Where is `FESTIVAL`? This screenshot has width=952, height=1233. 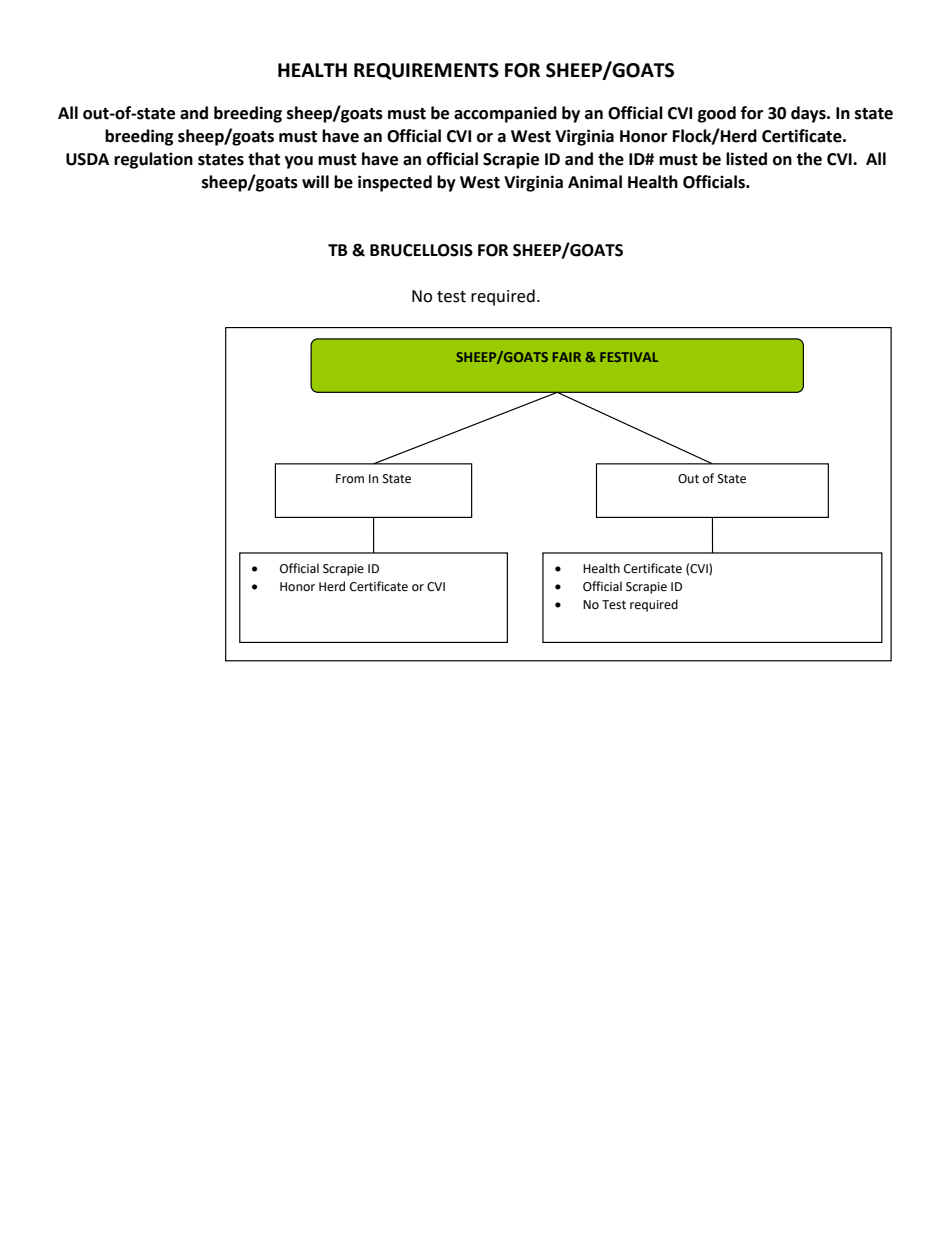 FESTIVAL is located at coordinates (629, 357).
